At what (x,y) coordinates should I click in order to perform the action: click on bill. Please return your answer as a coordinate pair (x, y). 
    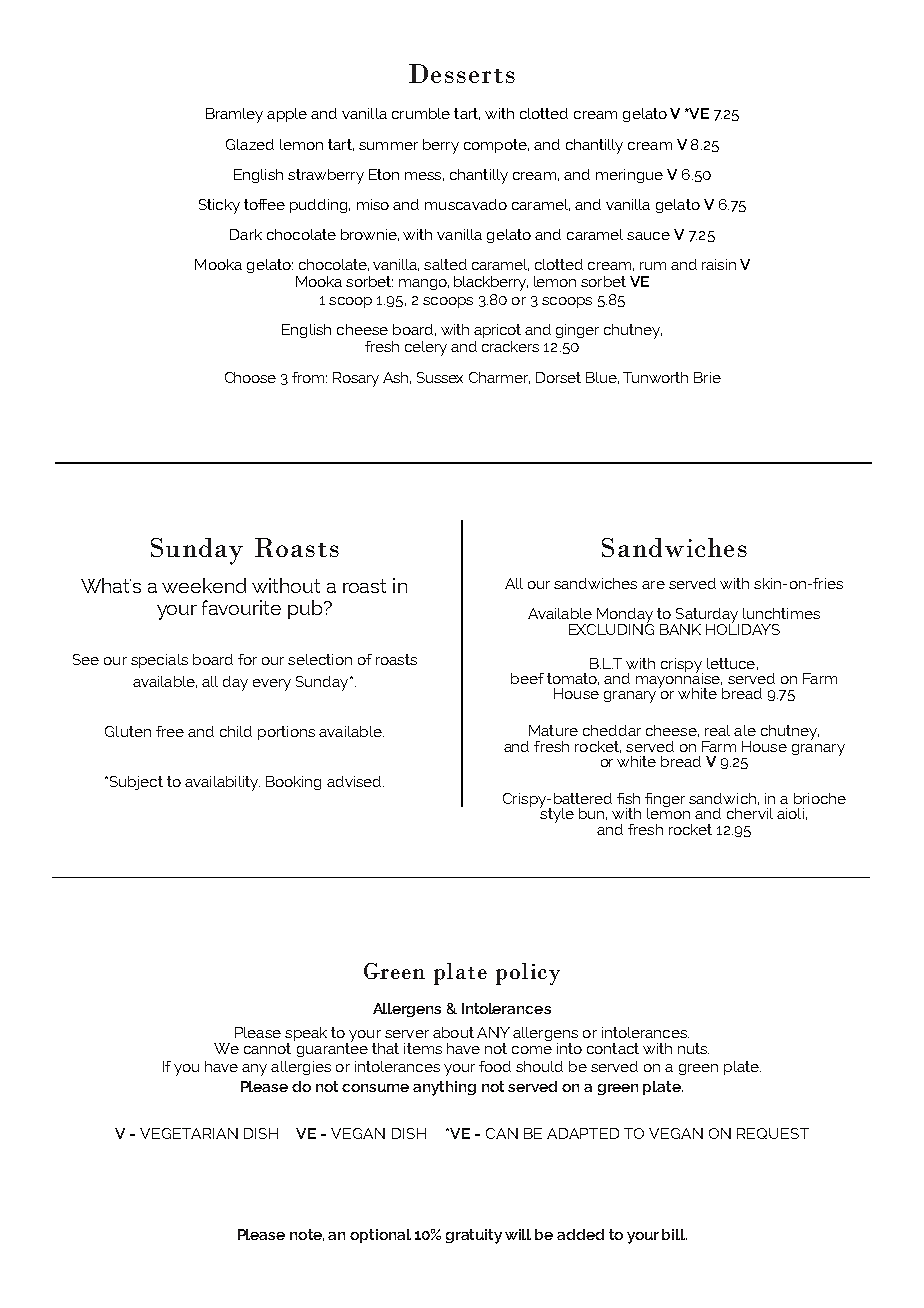
    Looking at the image, I should click on (674, 1234).
